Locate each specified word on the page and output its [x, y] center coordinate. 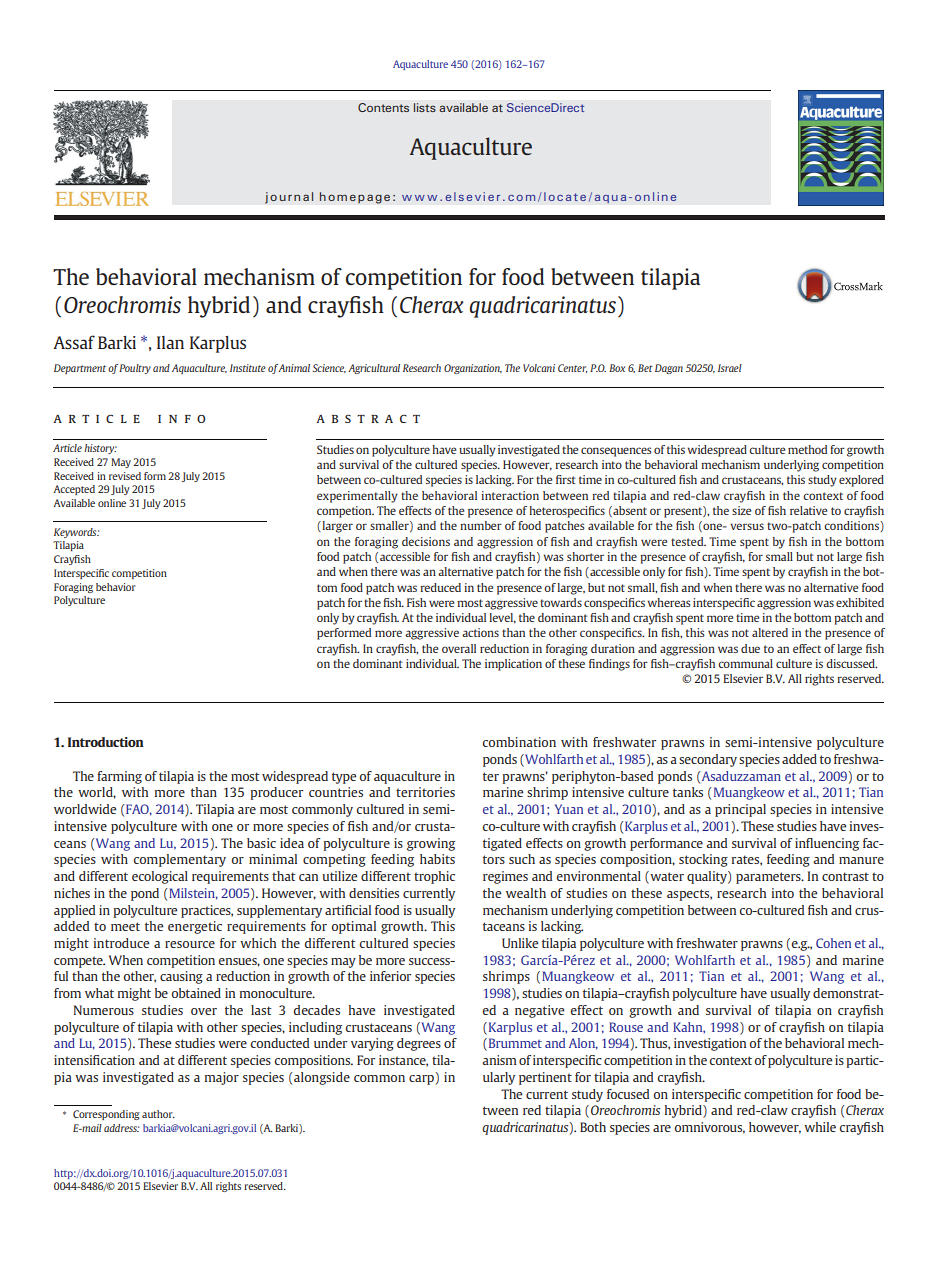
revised [125, 476]
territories [425, 792]
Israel [730, 368]
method [807, 449]
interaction [510, 495]
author [158, 1114]
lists [425, 107]
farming [119, 777]
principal [740, 810]
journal [289, 198]
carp [422, 1078]
